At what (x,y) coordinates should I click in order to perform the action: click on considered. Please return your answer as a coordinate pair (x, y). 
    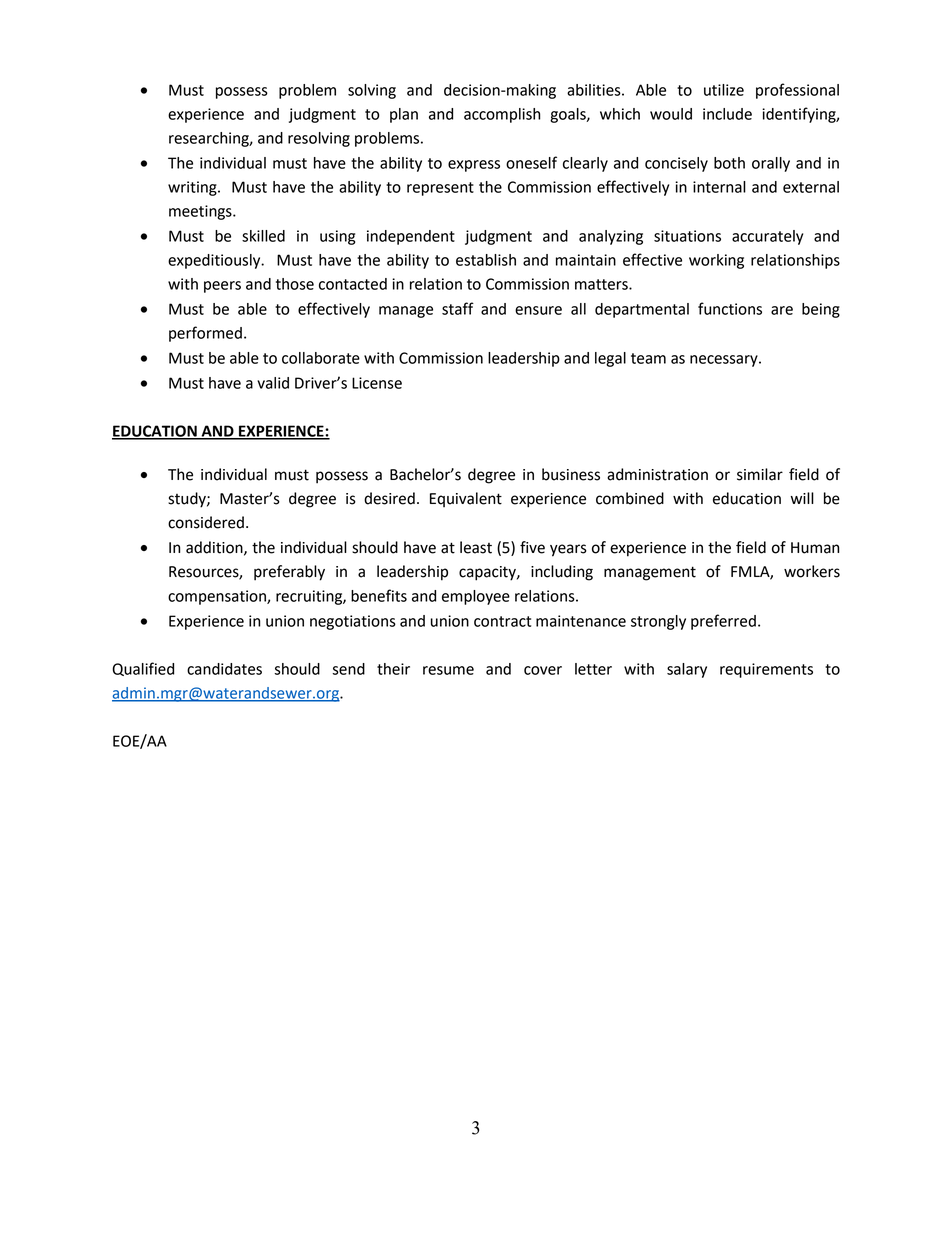
    Looking at the image, I should click on (206, 522).
